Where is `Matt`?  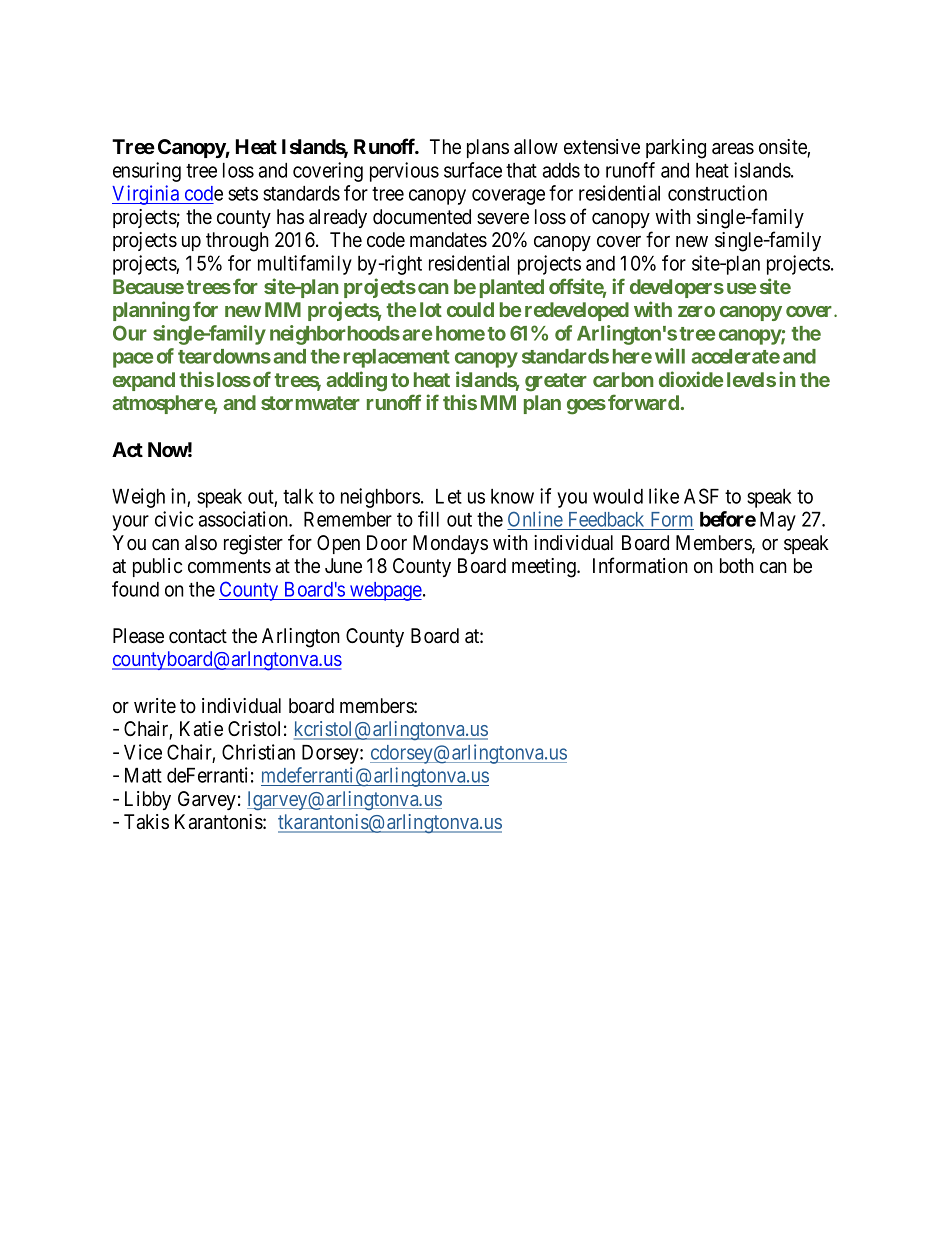 Matt is located at coordinates (143, 775).
